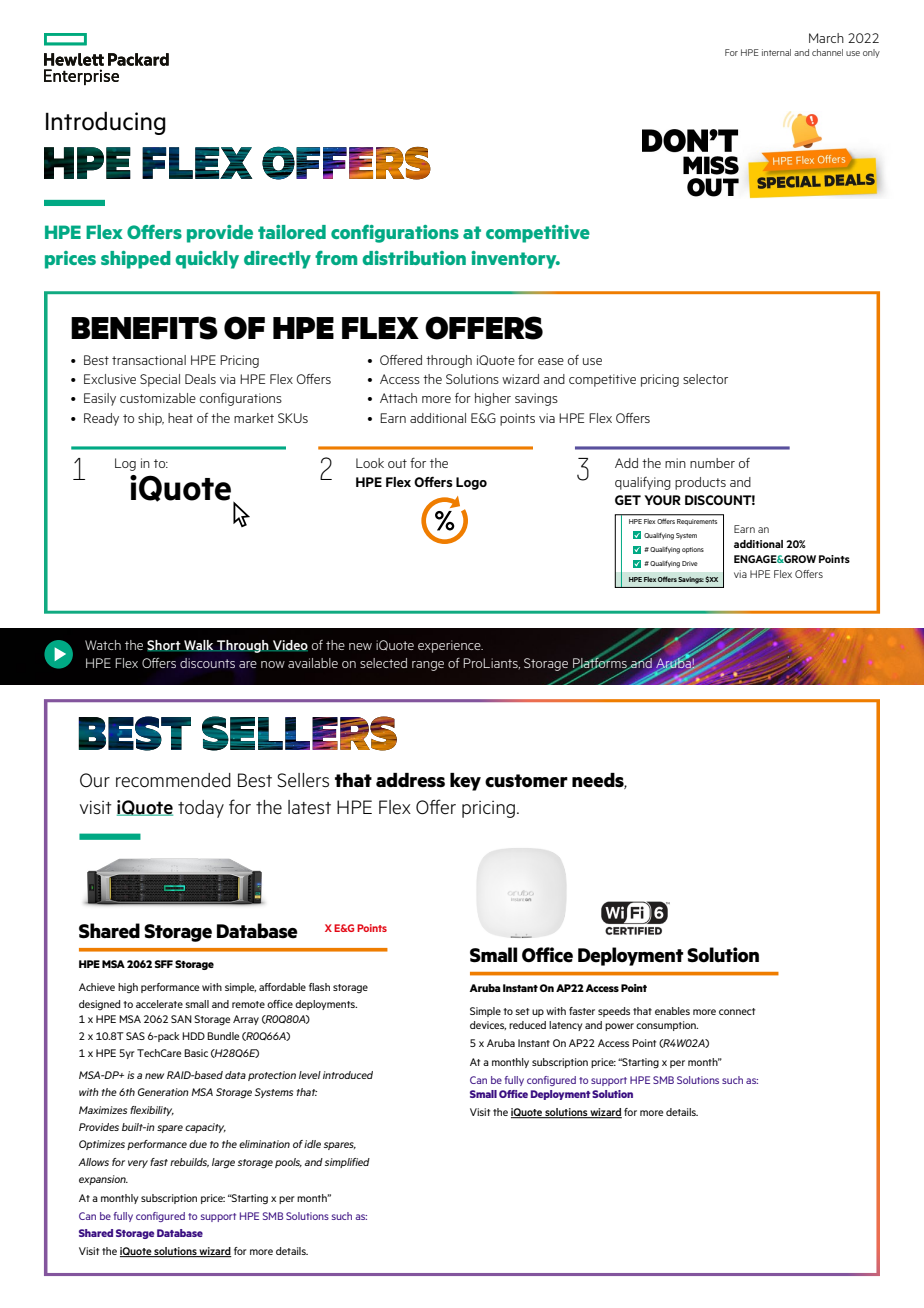 This screenshot has width=924, height=1308. Describe the element at coordinates (712, 463) in the screenshot. I see `number` at that location.
